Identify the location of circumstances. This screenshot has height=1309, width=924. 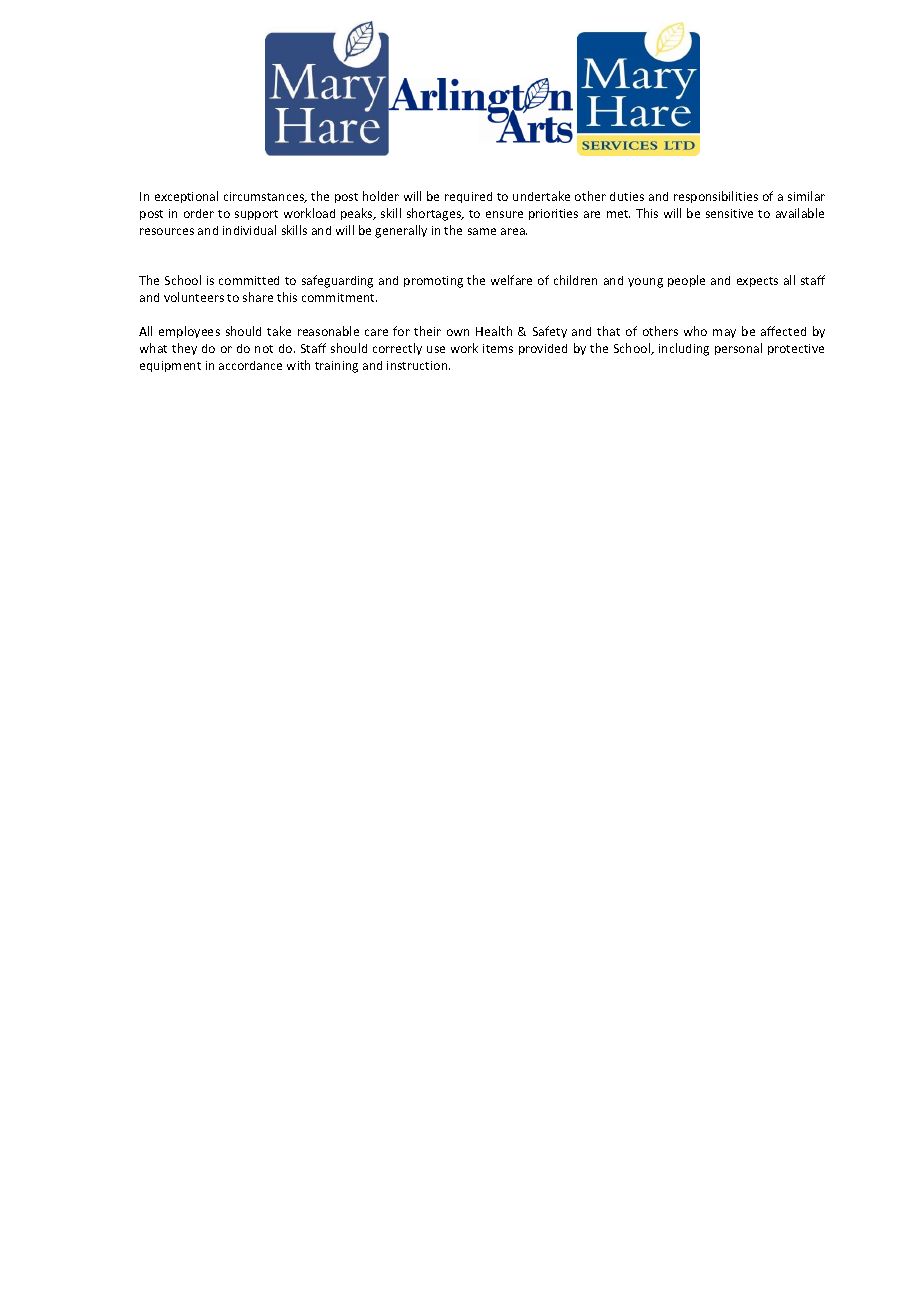
(265, 197).
